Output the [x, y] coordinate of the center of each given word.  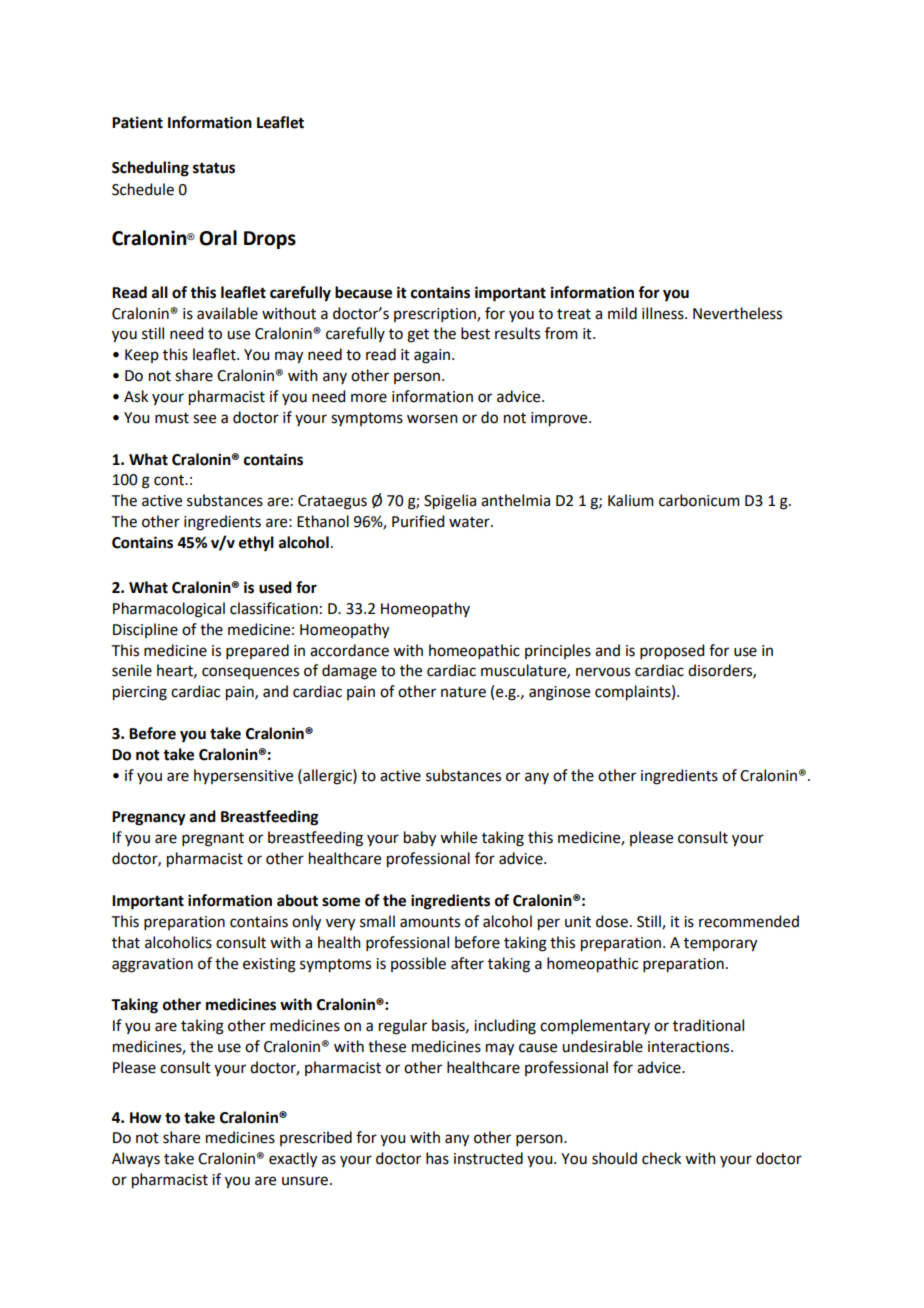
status [214, 168]
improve [560, 419]
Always [136, 1160]
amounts [430, 922]
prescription [436, 315]
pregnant [213, 840]
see [204, 419]
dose [612, 921]
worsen [432, 419]
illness [664, 313]
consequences [250, 673]
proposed [672, 651]
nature [463, 692]
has [437, 1158]
